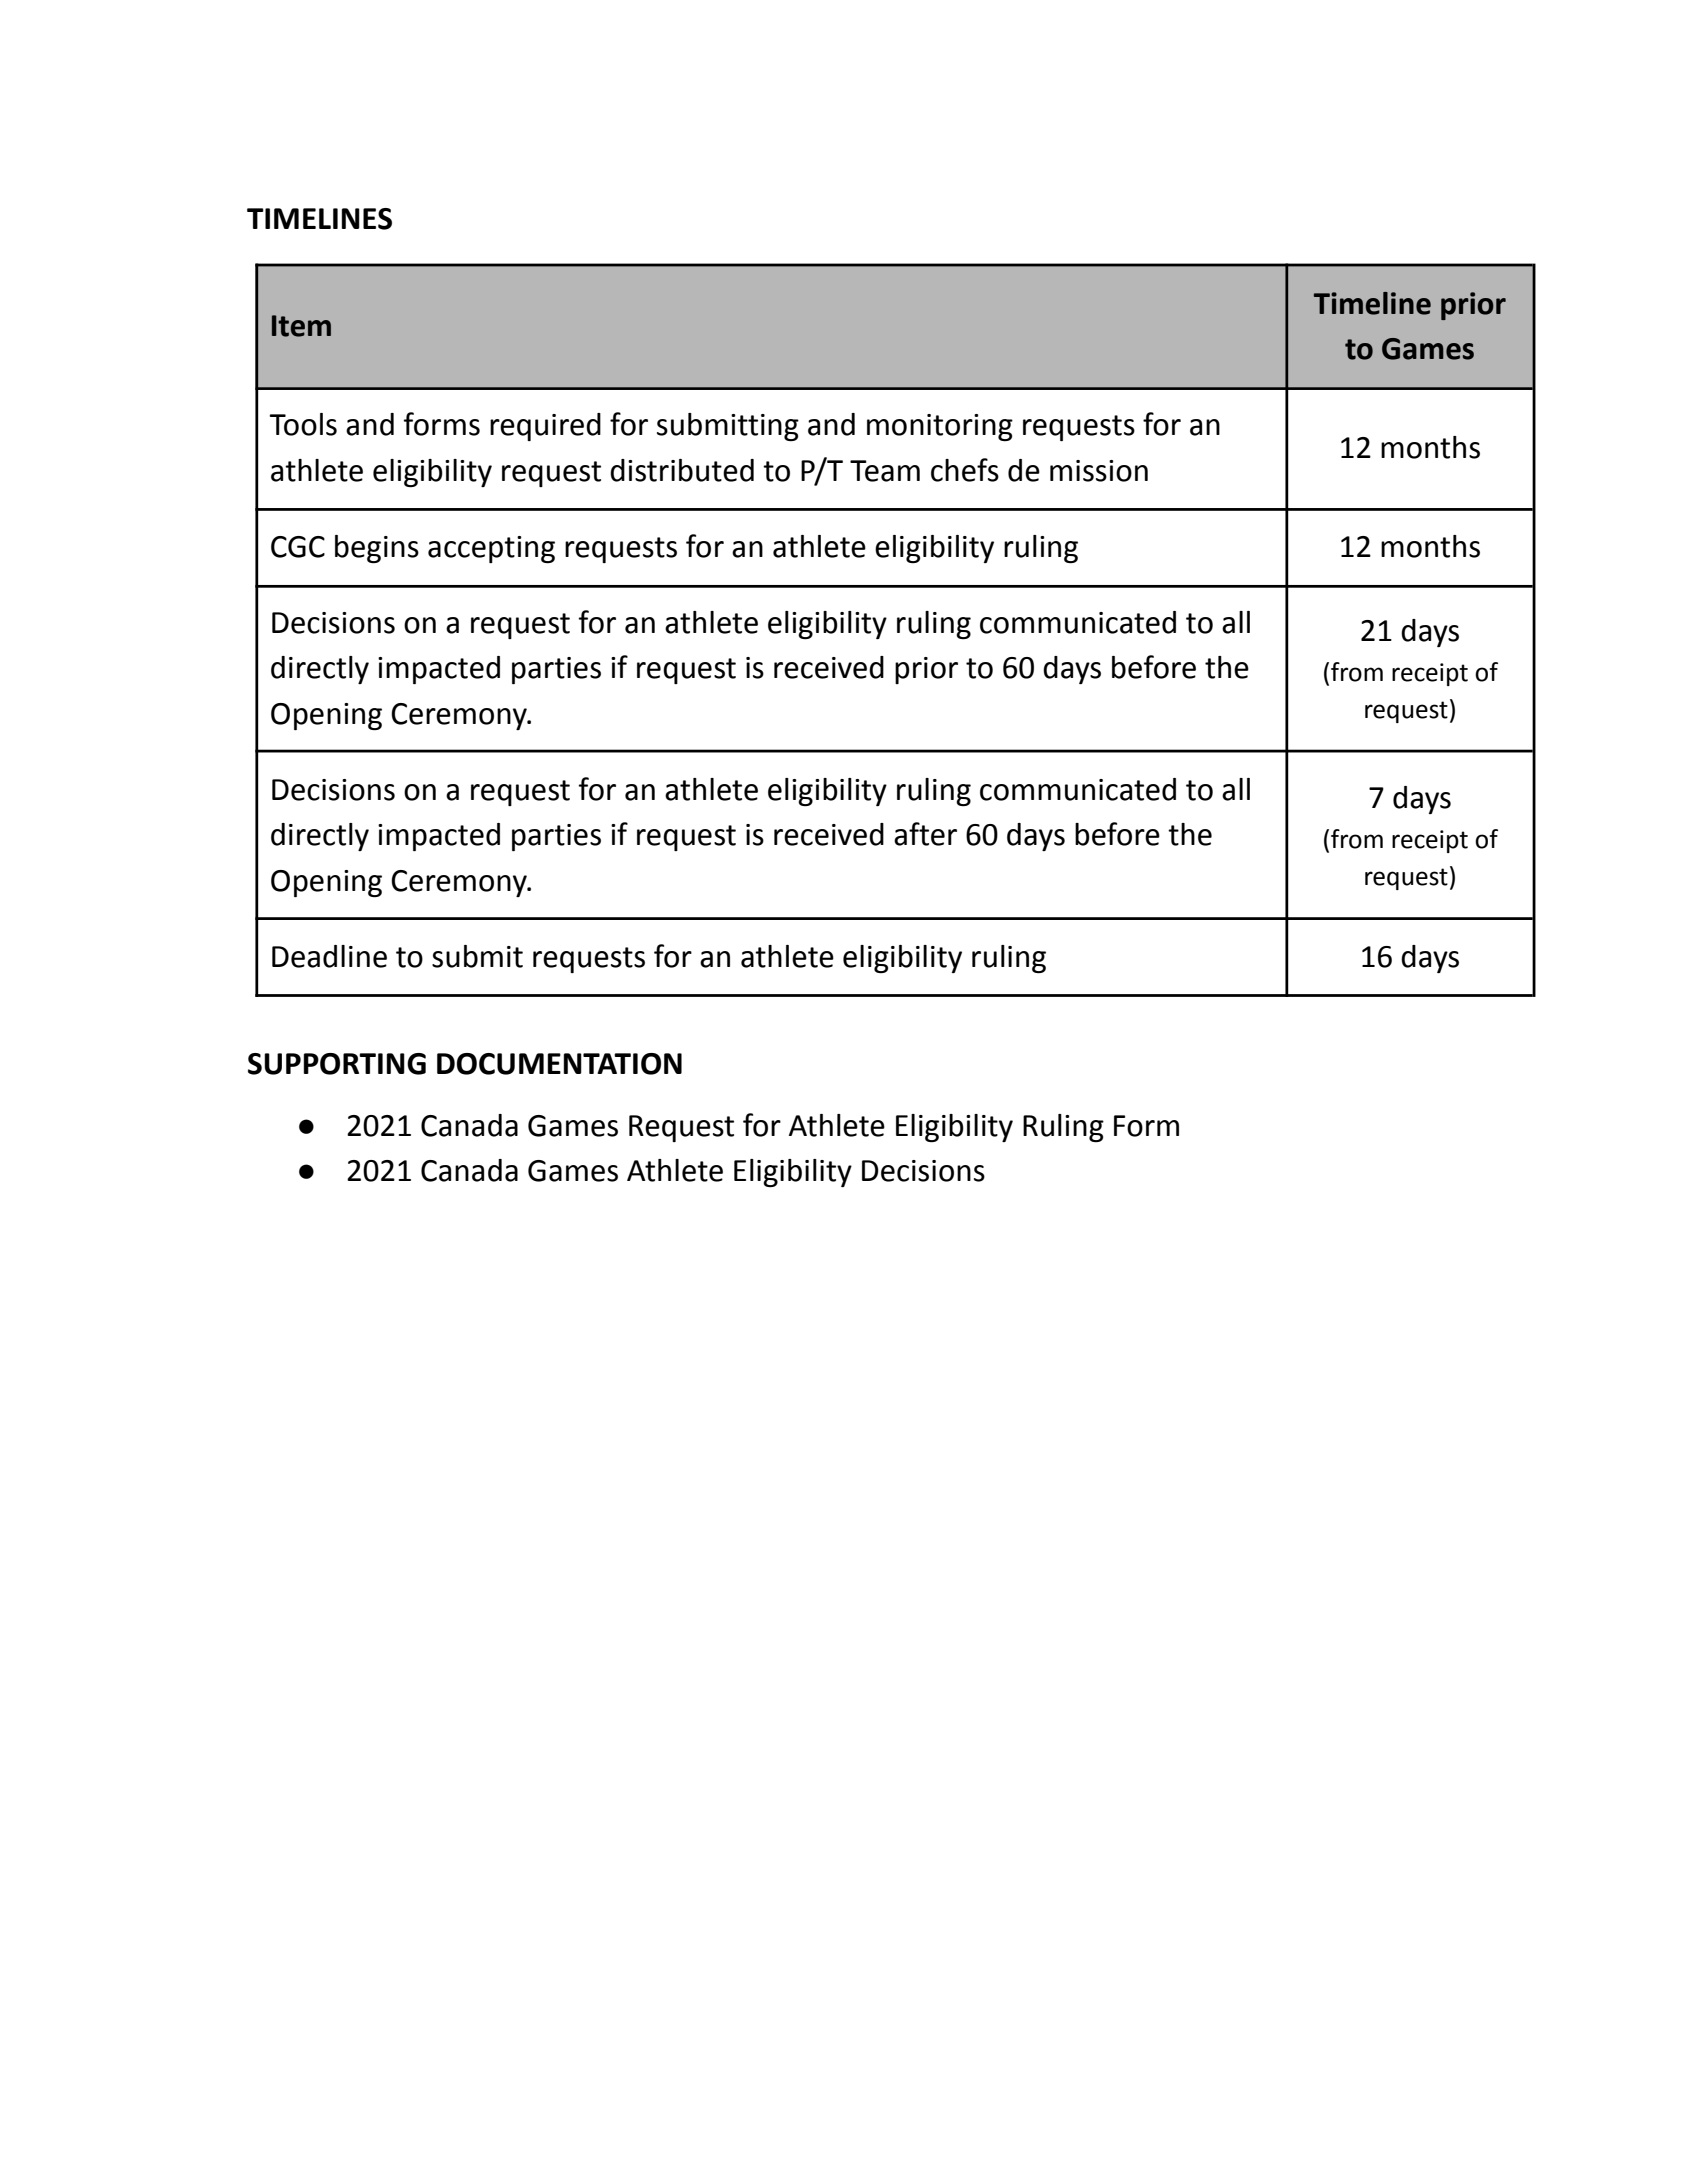 This page has height=2175, width=1681. What do you see at coordinates (925, 834) in the page?
I see `after` at bounding box center [925, 834].
